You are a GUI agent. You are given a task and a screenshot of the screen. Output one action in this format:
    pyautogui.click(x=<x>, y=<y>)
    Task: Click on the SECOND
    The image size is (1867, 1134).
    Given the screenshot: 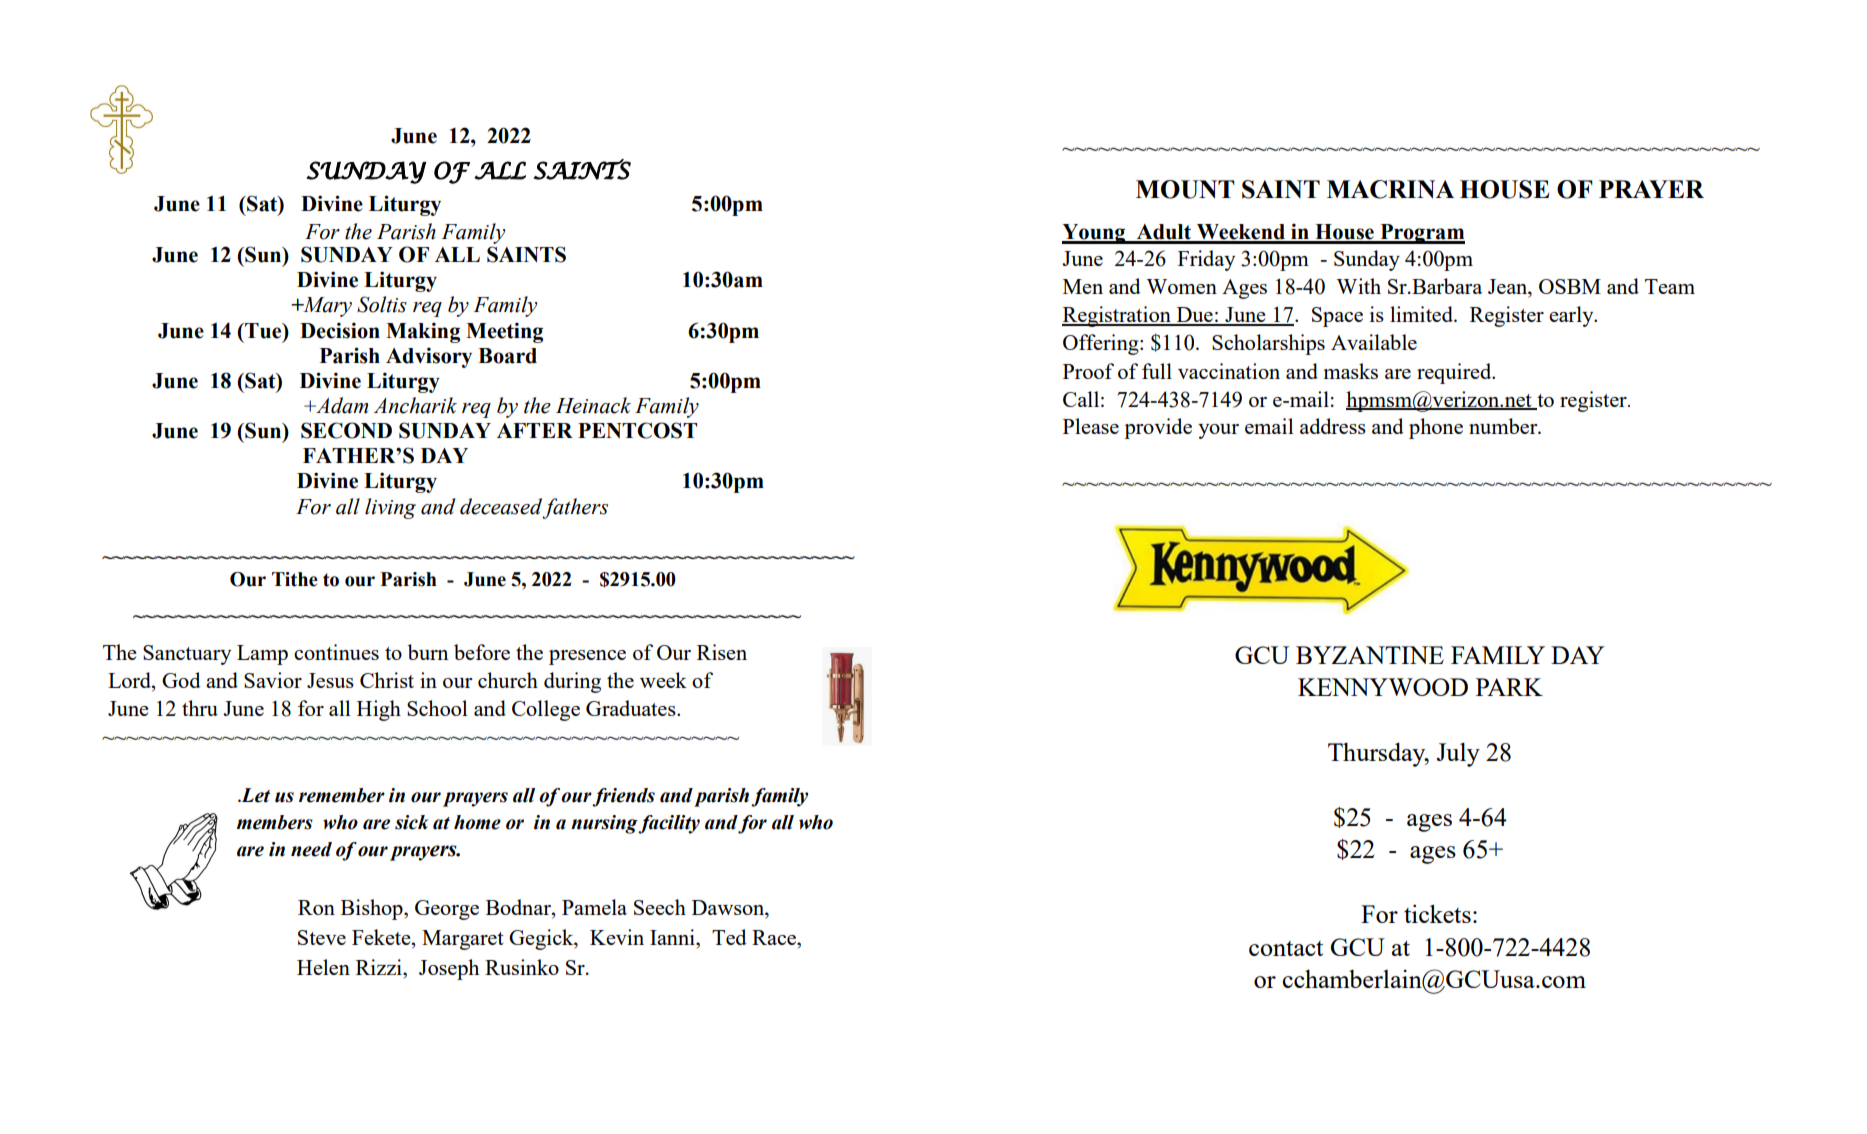 What is the action you would take?
    pyautogui.click(x=346, y=430)
